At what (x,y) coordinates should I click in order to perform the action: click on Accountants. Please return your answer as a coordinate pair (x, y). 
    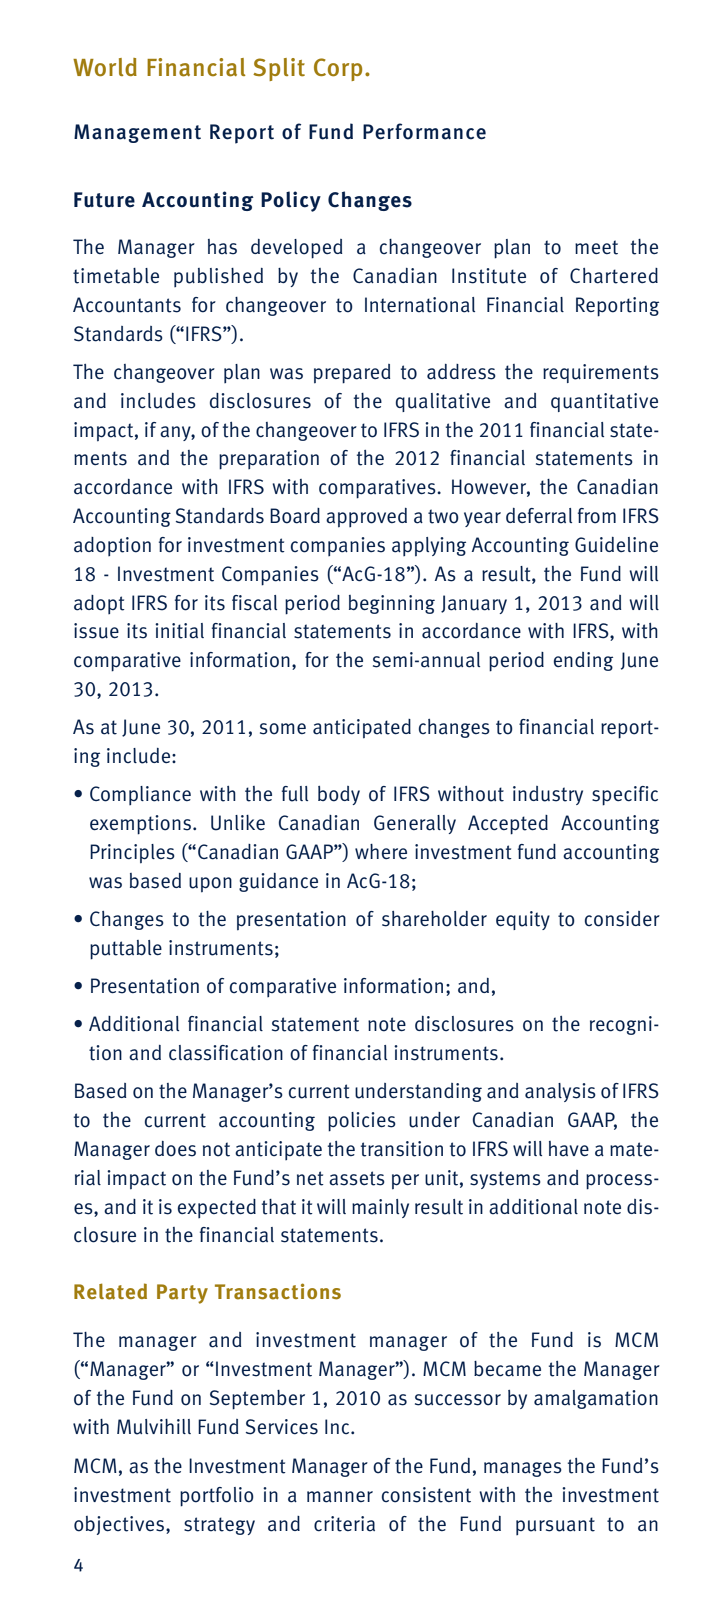
    Looking at the image, I should click on (127, 305).
